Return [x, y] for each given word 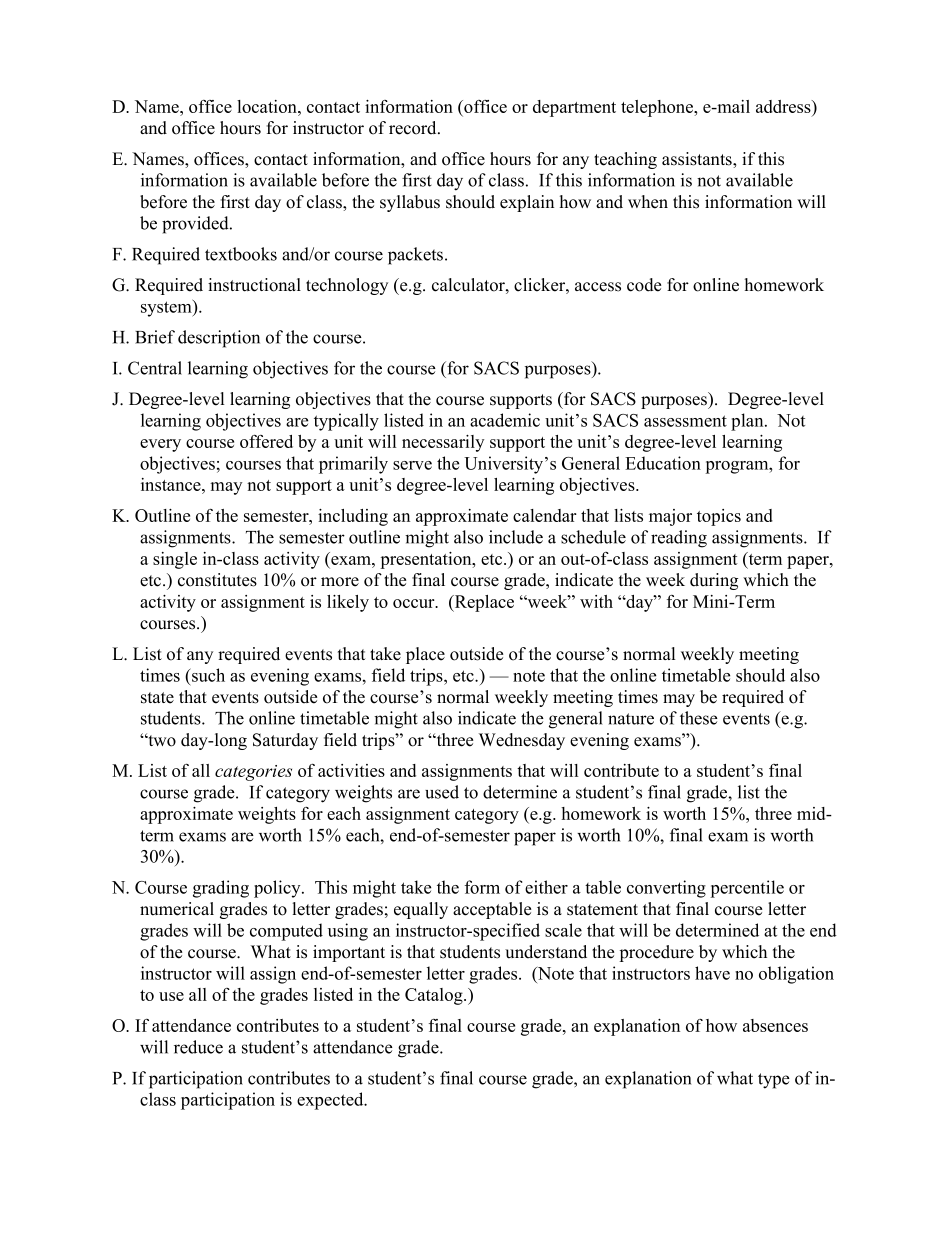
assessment [685, 421]
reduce [198, 1047]
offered [266, 441]
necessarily [443, 443]
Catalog [435, 996]
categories [253, 773]
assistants [698, 159]
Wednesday [522, 741]
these [699, 718]
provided [196, 225]
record [414, 128]
